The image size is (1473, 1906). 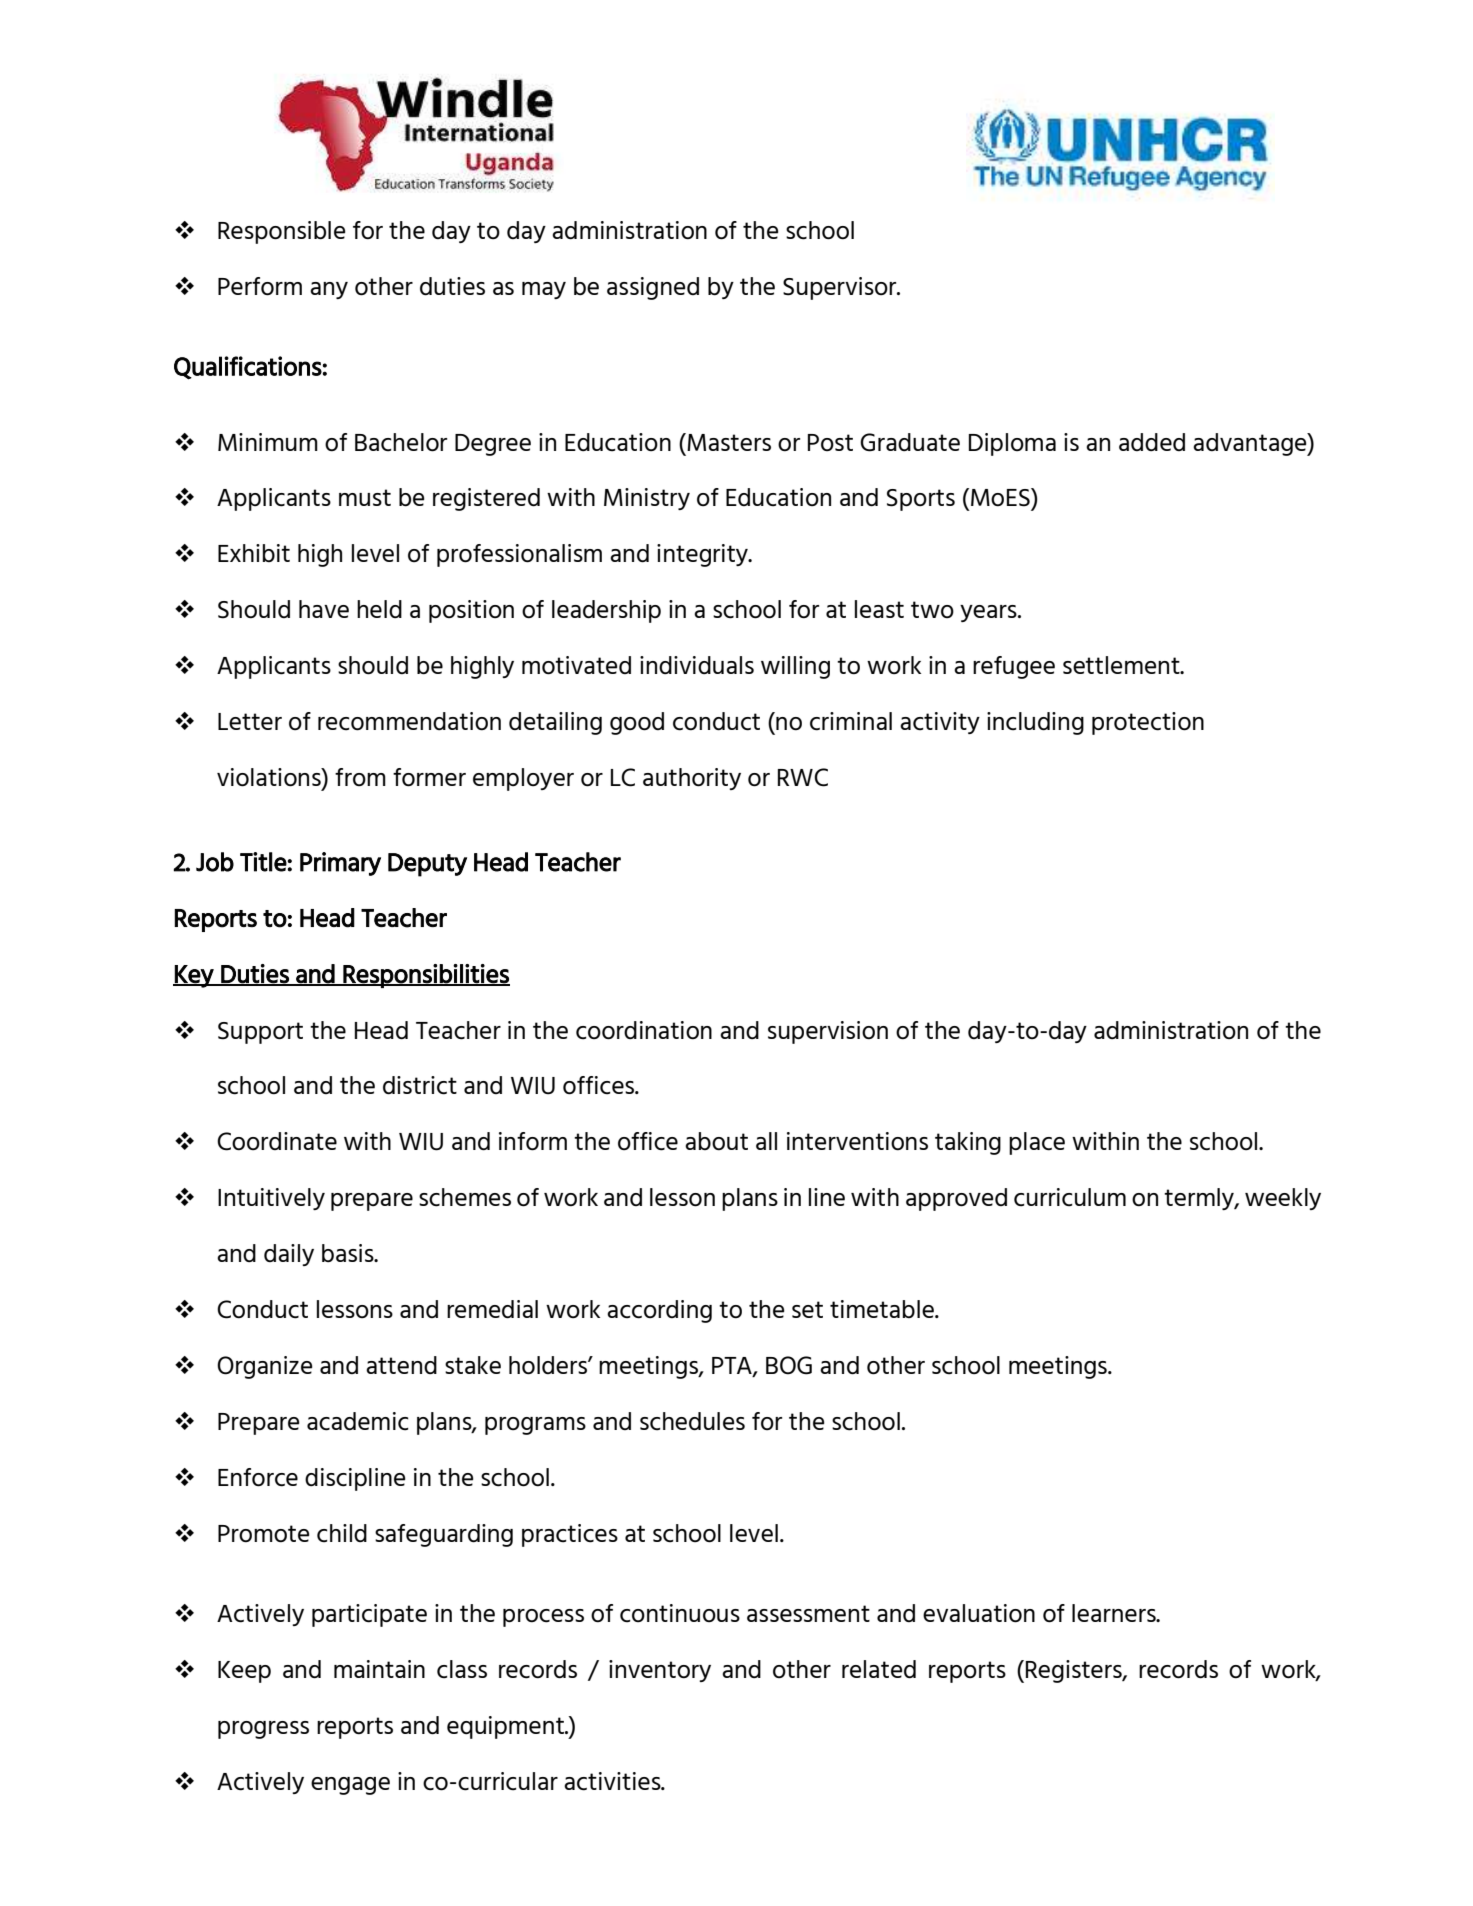 I want to click on Support, so click(x=260, y=1033).
